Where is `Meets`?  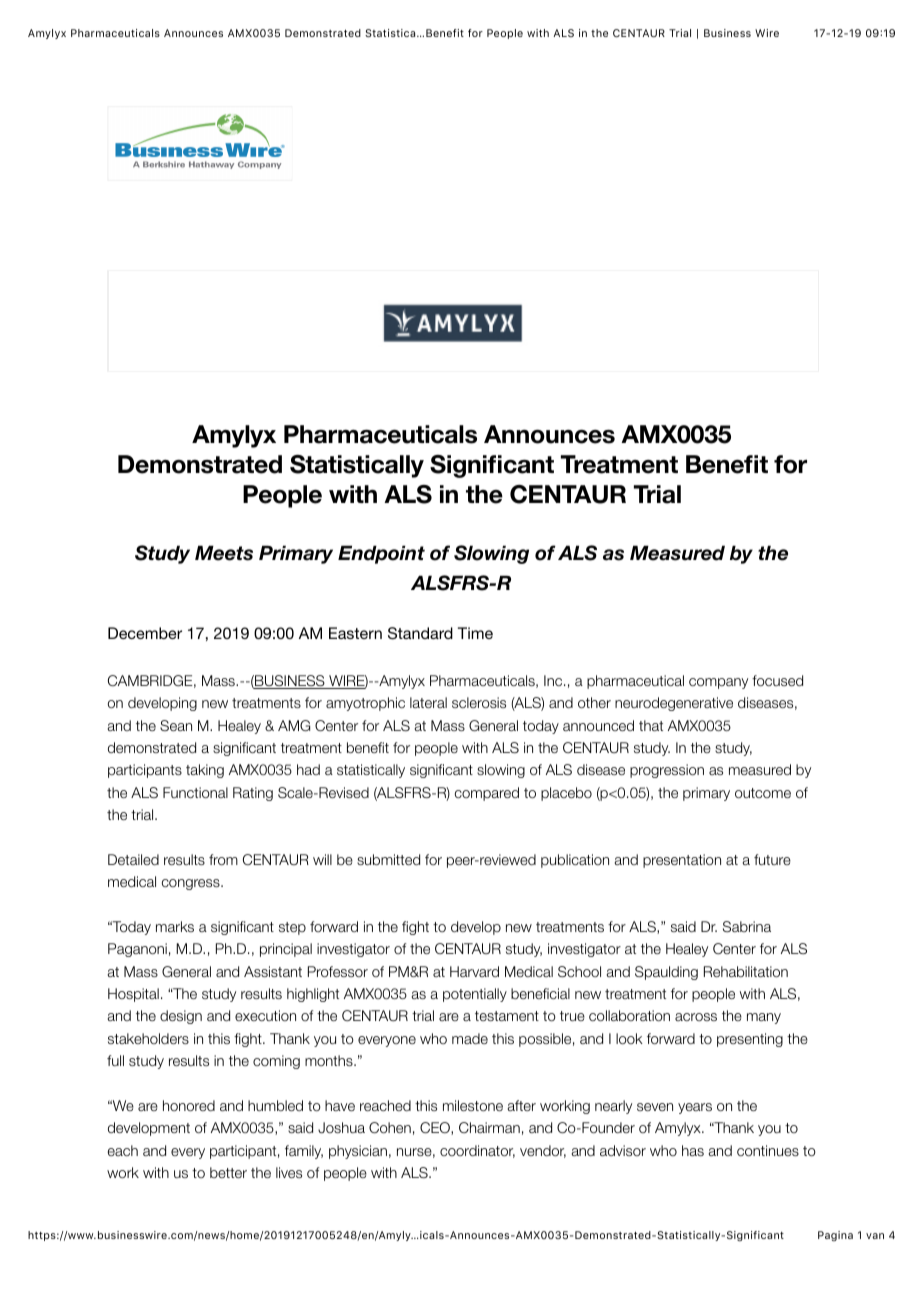
Meets is located at coordinates (224, 553).
